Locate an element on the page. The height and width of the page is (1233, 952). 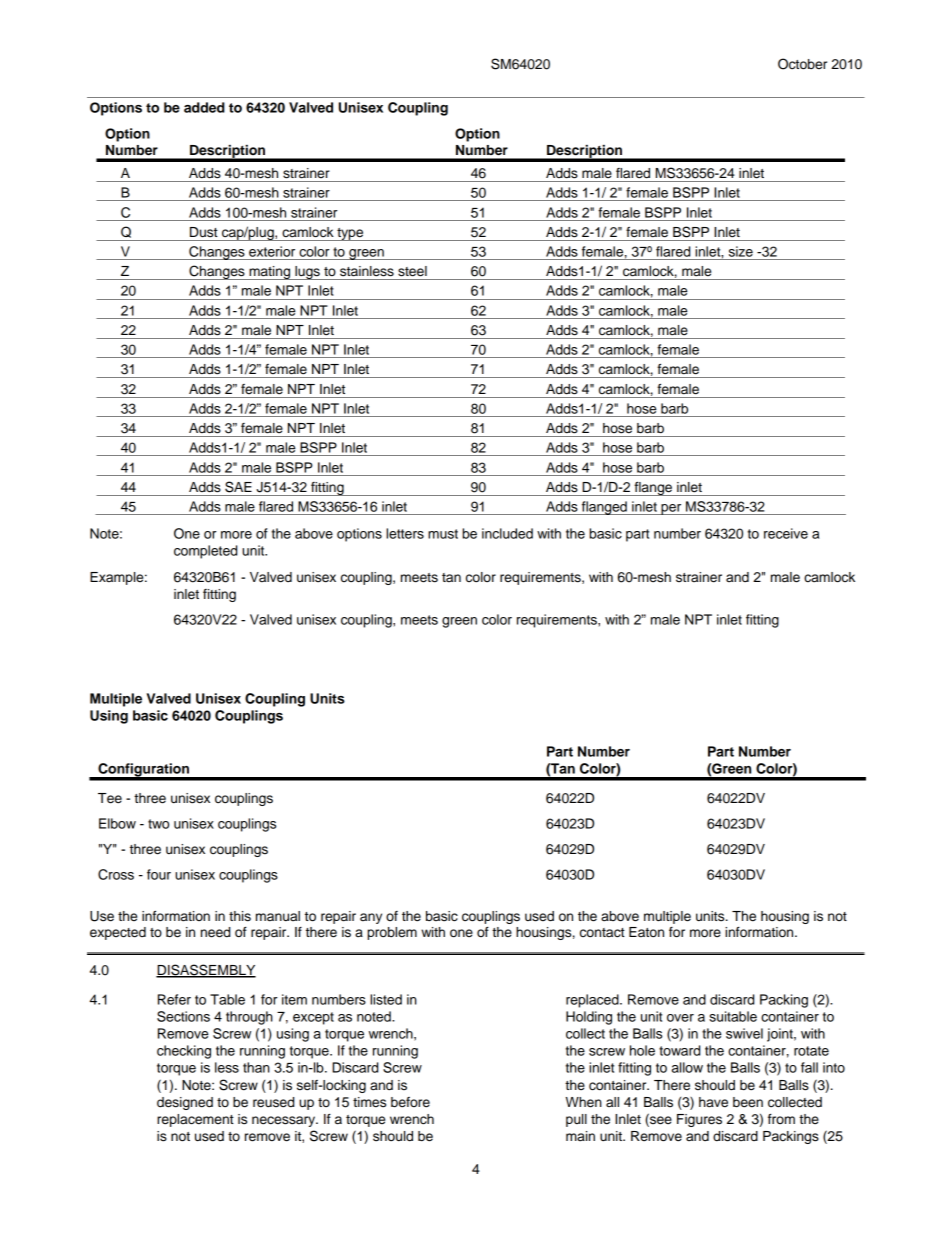
two is located at coordinates (158, 824).
